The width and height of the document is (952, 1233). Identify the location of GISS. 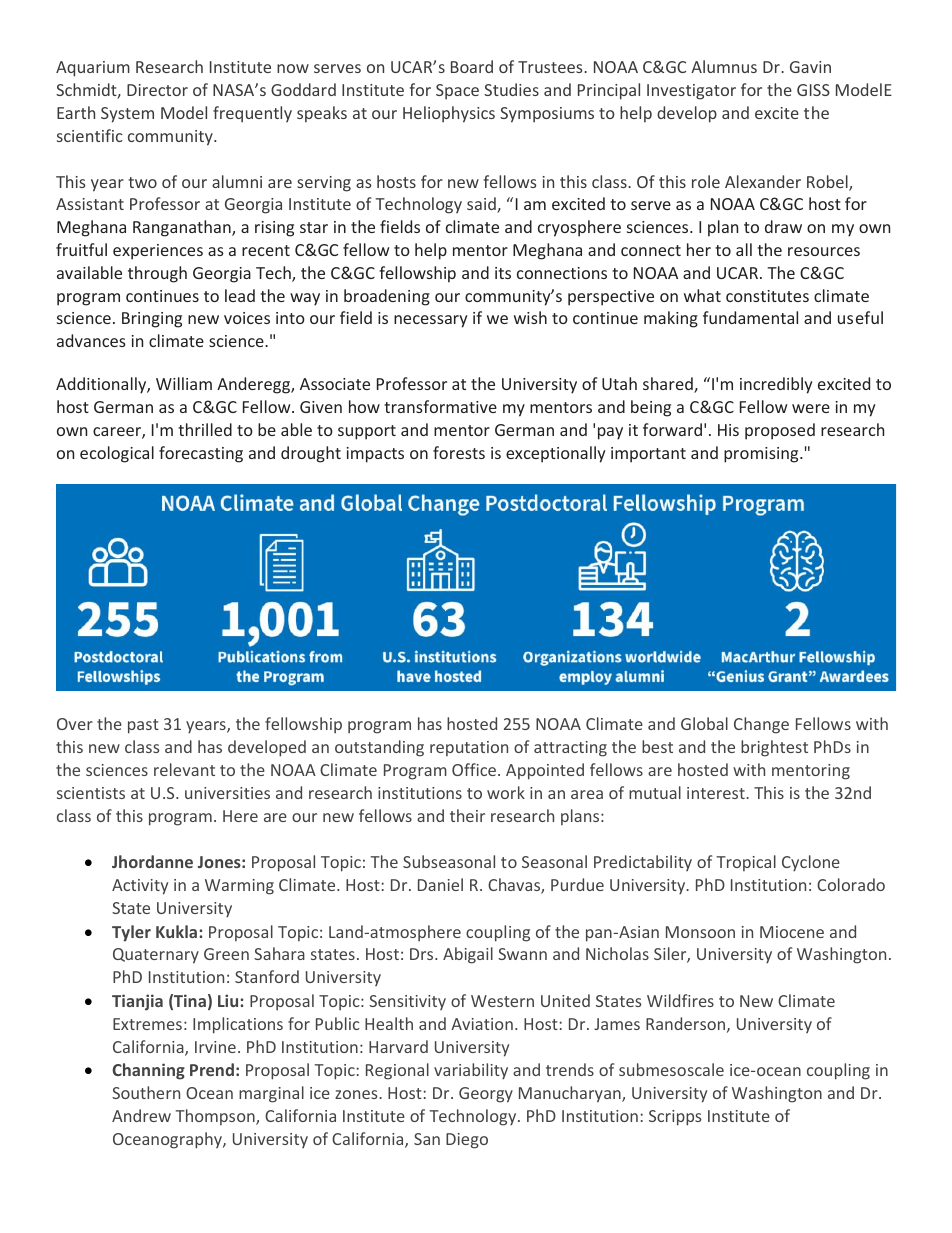
(813, 90).
